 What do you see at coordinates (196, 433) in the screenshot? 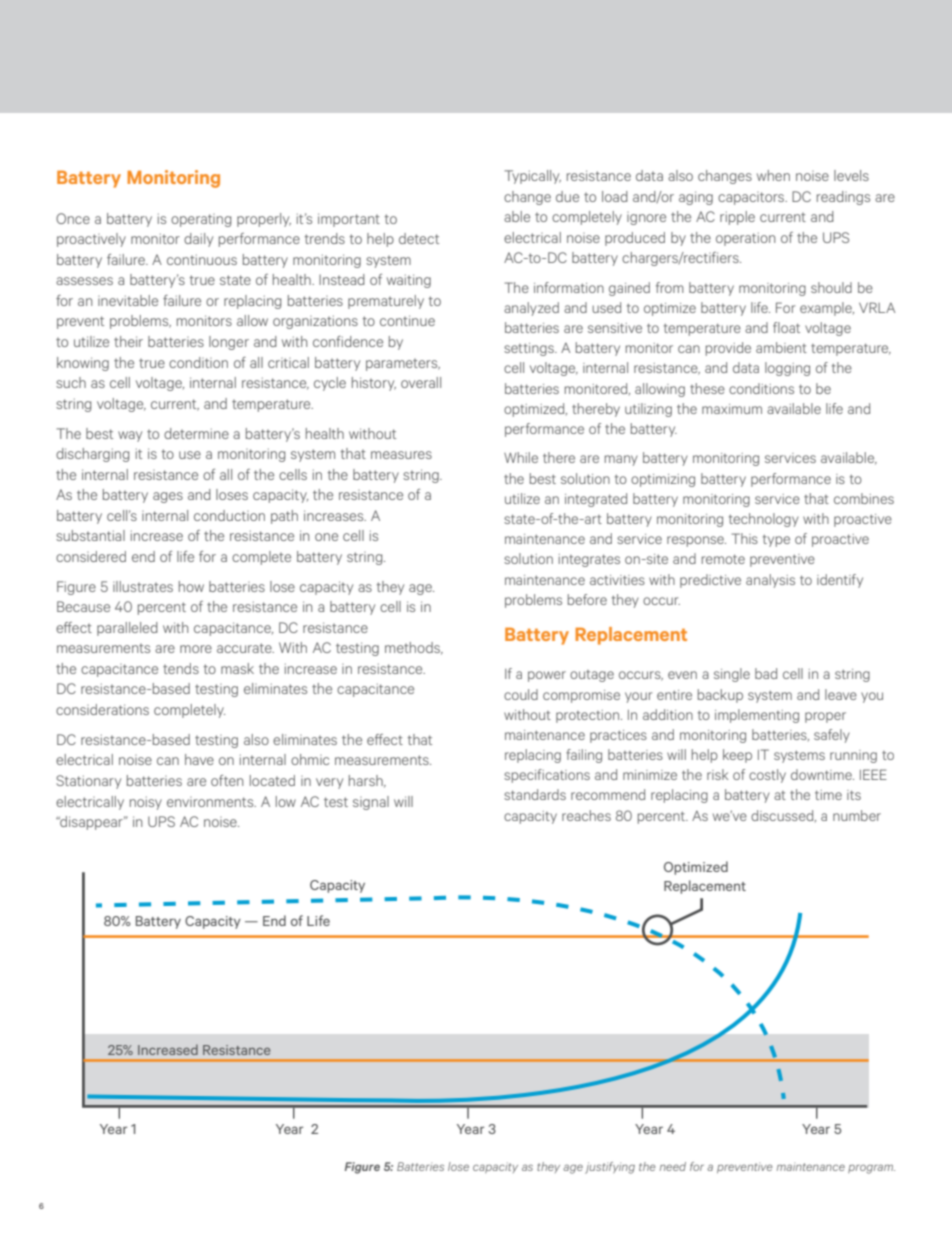
I see `determine` at bounding box center [196, 433].
